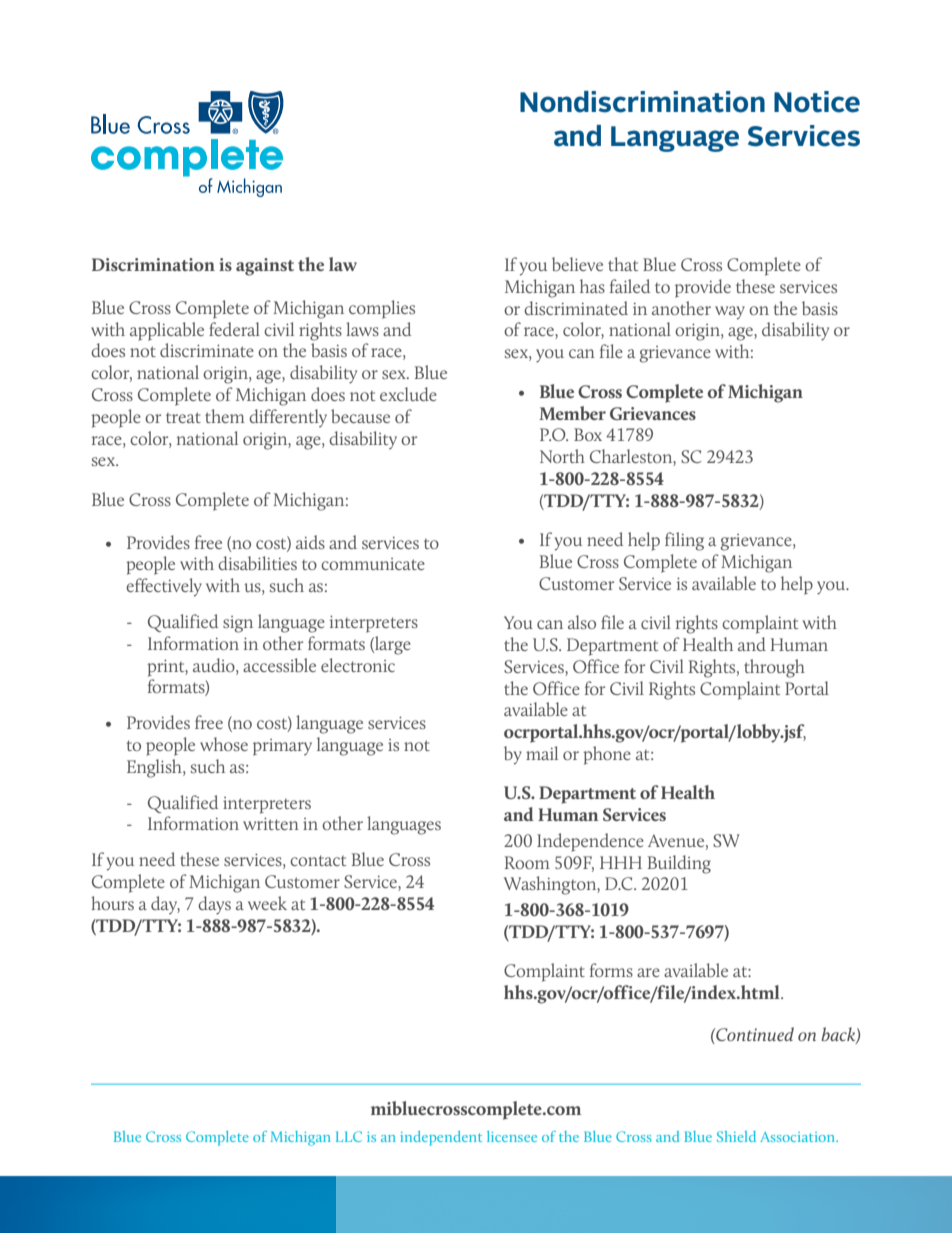 Image resolution: width=952 pixels, height=1233 pixels. I want to click on Shield, so click(736, 1136).
